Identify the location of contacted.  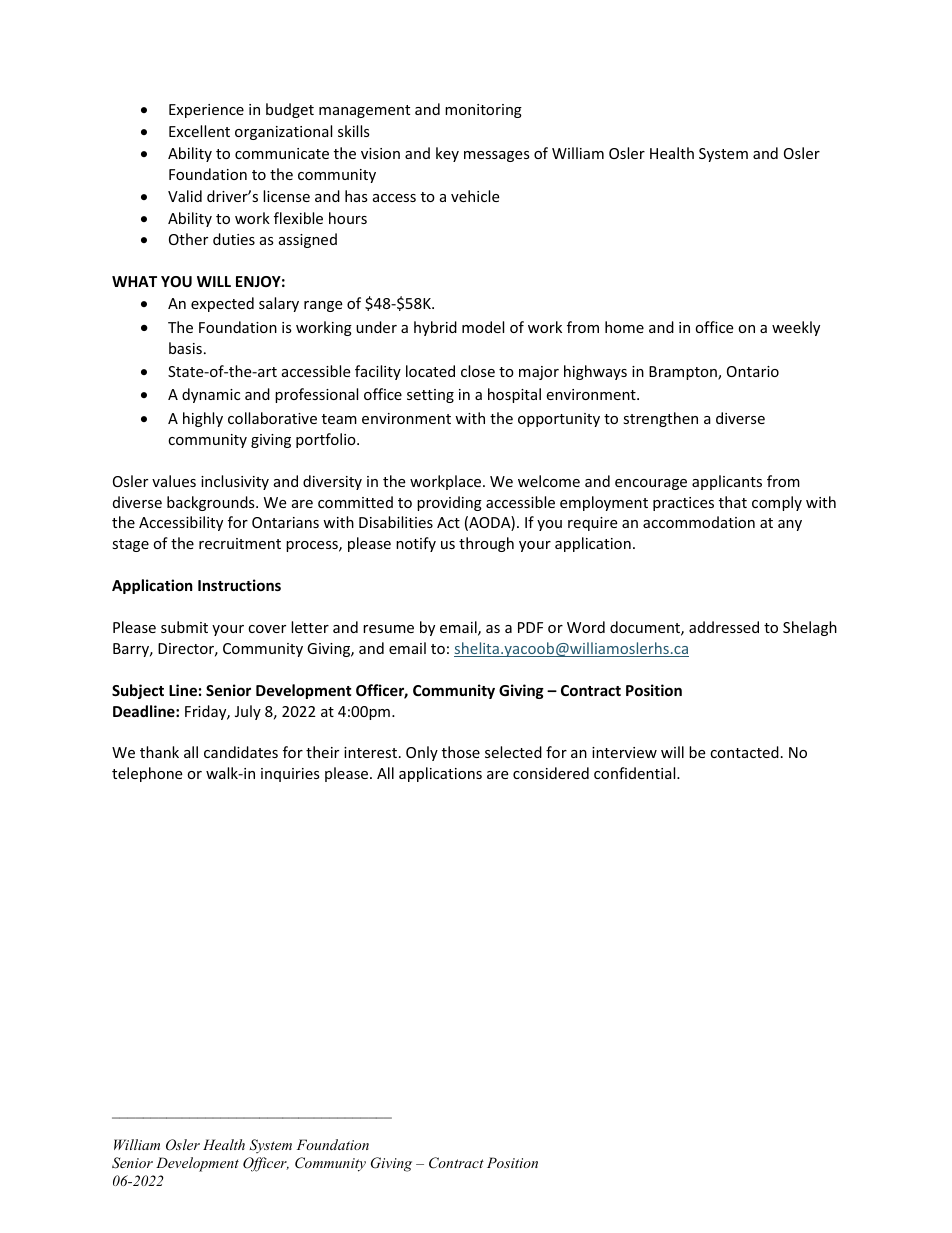
(744, 752).
